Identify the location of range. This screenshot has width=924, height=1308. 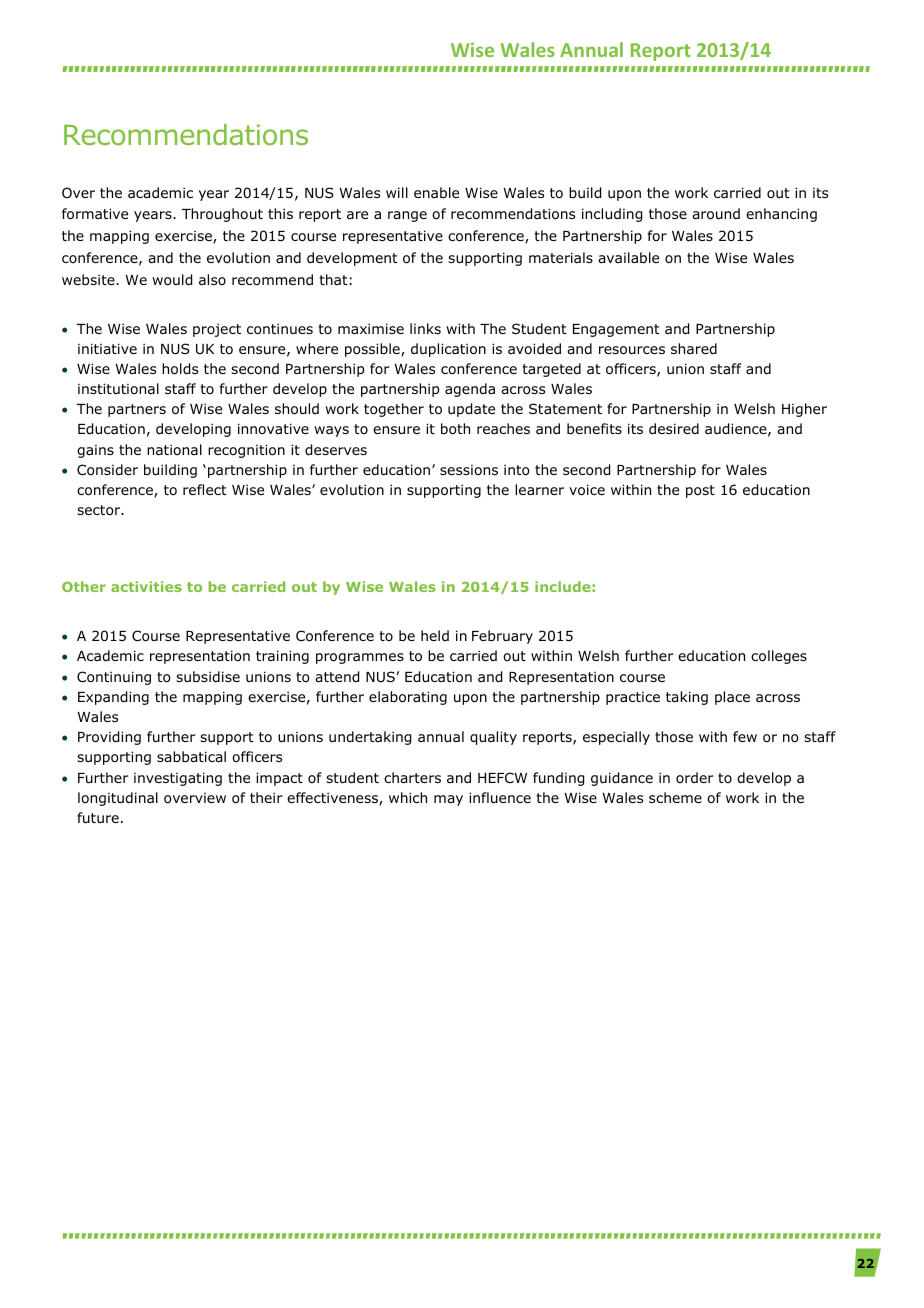
(407, 216).
